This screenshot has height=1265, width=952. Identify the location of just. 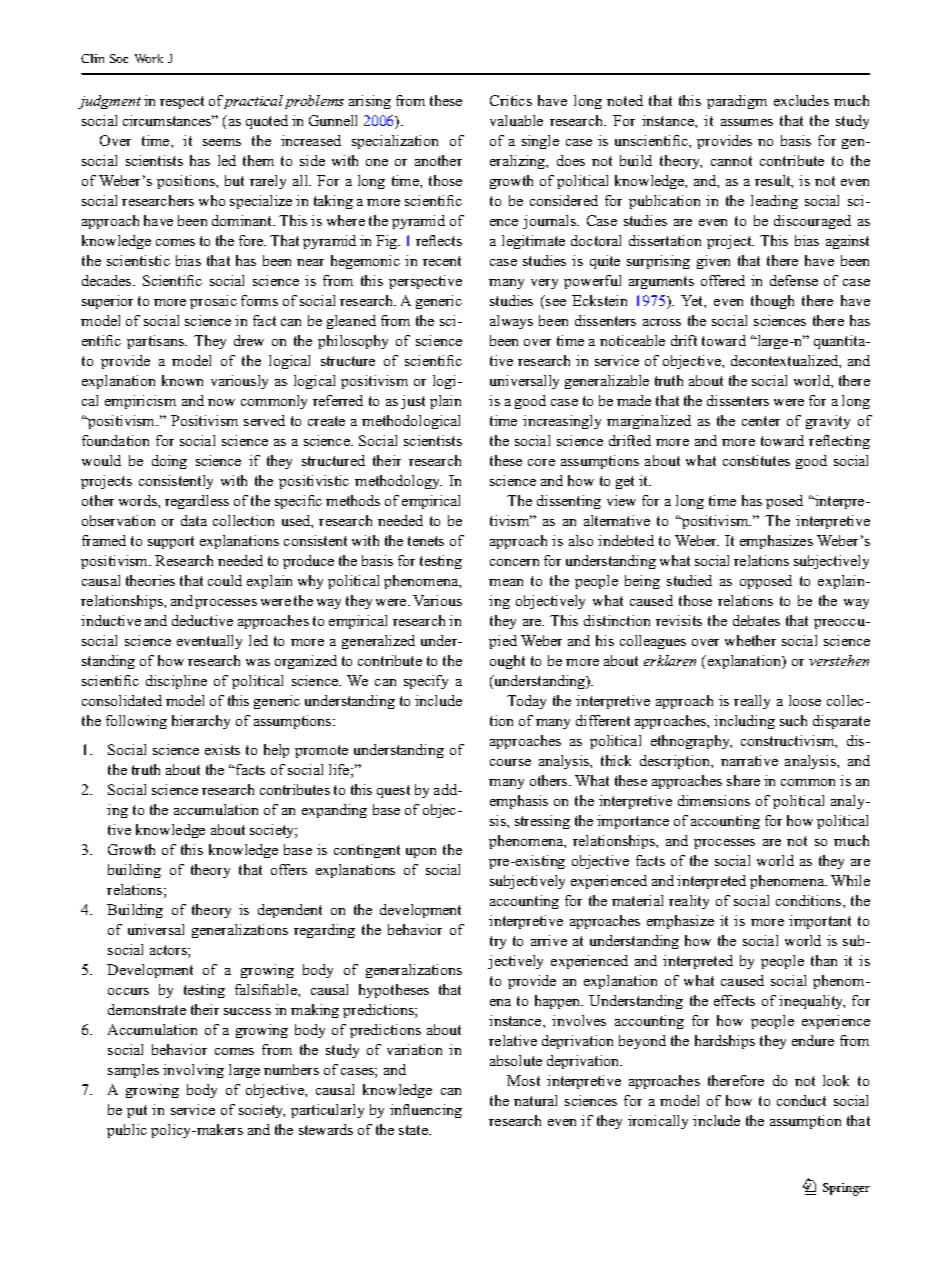
(413, 402).
